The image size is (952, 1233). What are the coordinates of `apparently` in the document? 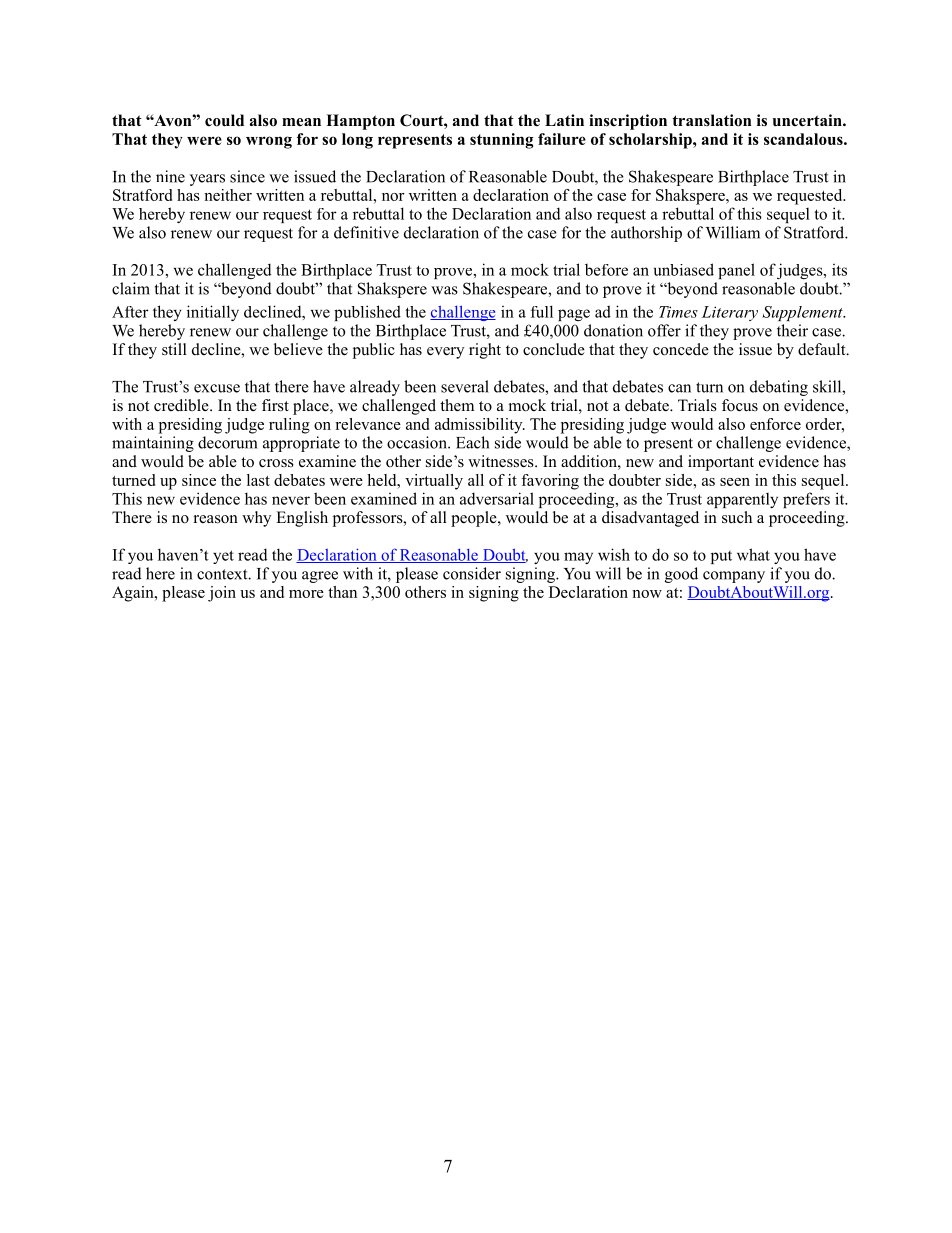 It's located at (742, 500).
